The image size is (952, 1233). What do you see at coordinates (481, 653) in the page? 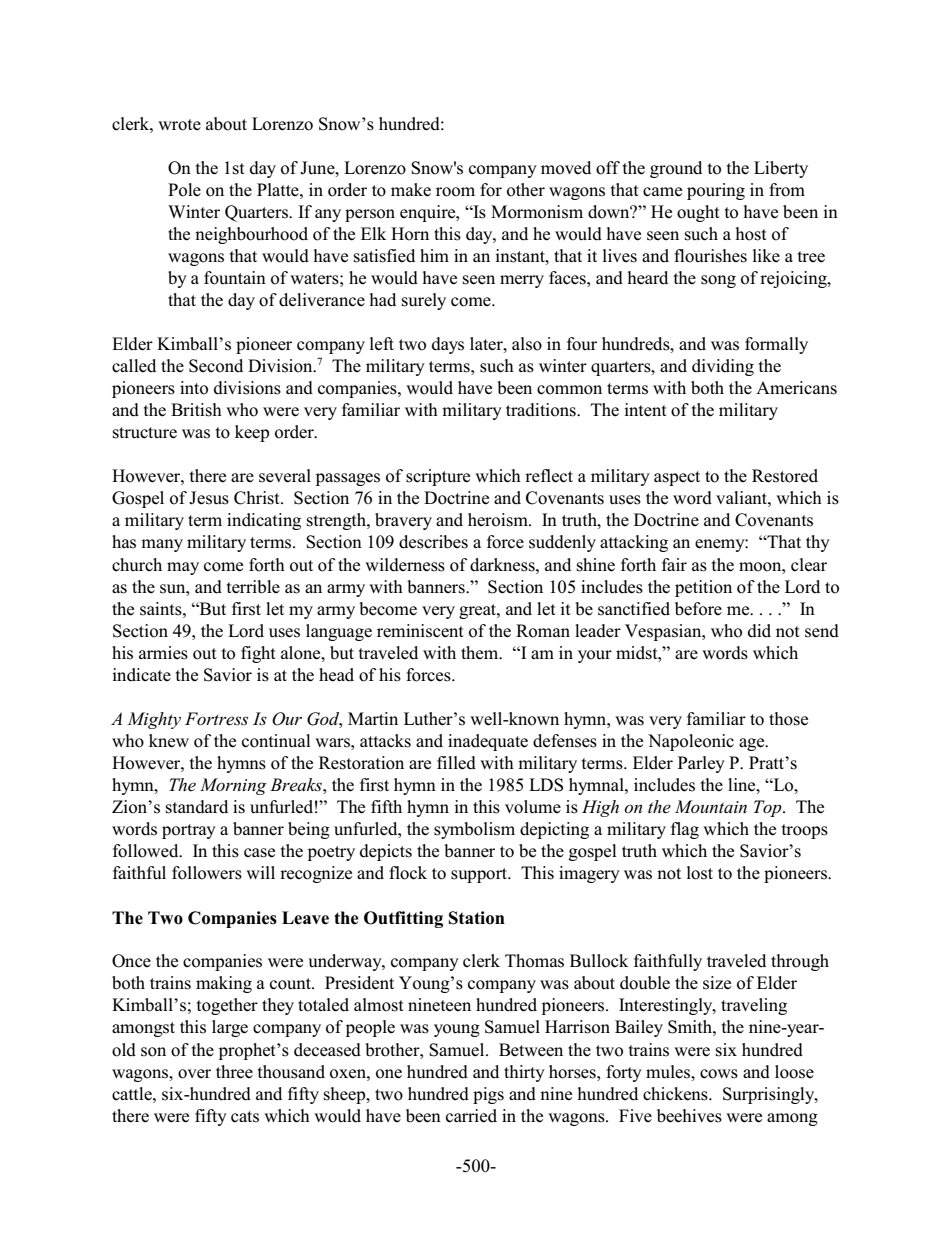
I see `them` at bounding box center [481, 653].
